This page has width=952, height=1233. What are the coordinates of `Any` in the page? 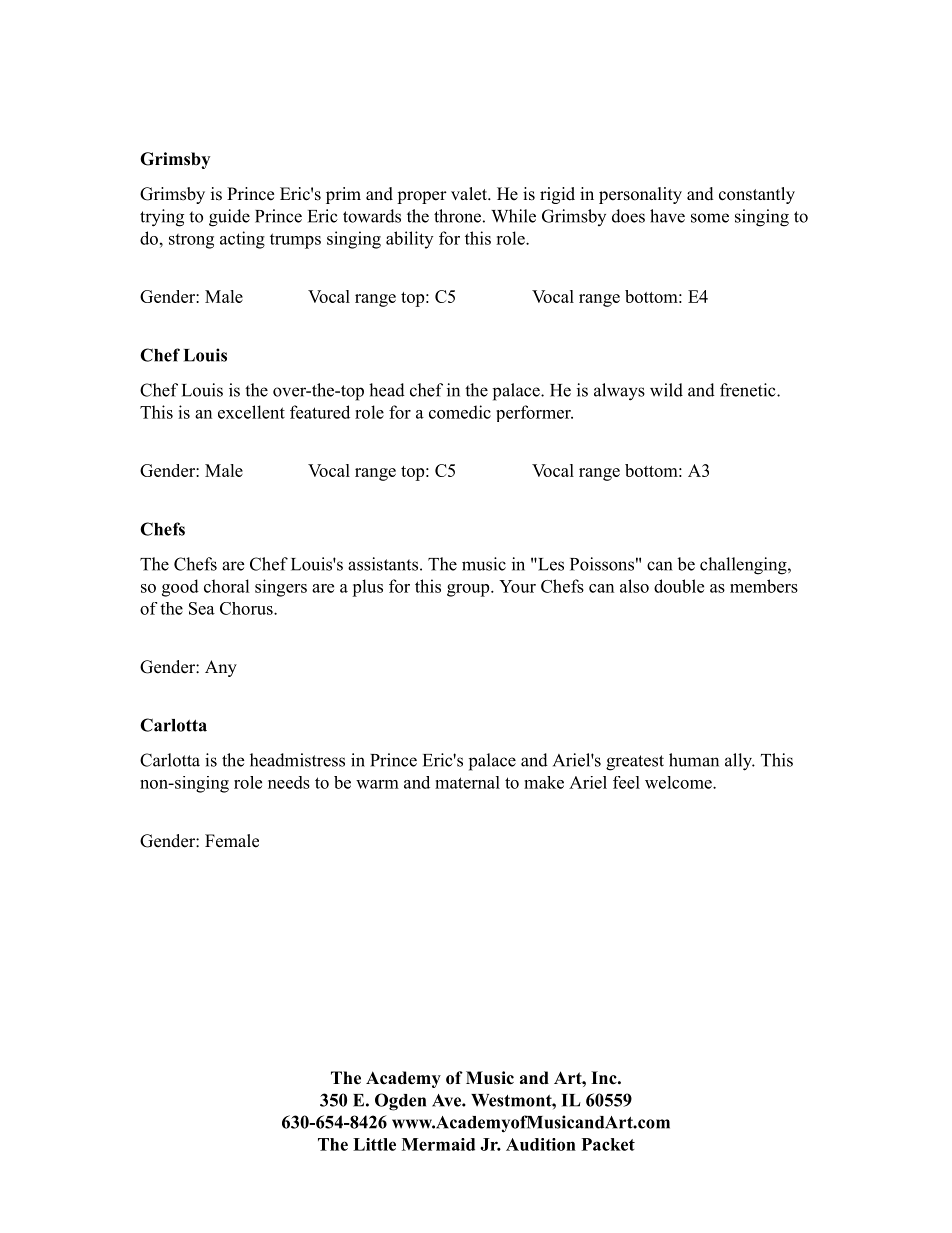 It's located at (221, 668).
